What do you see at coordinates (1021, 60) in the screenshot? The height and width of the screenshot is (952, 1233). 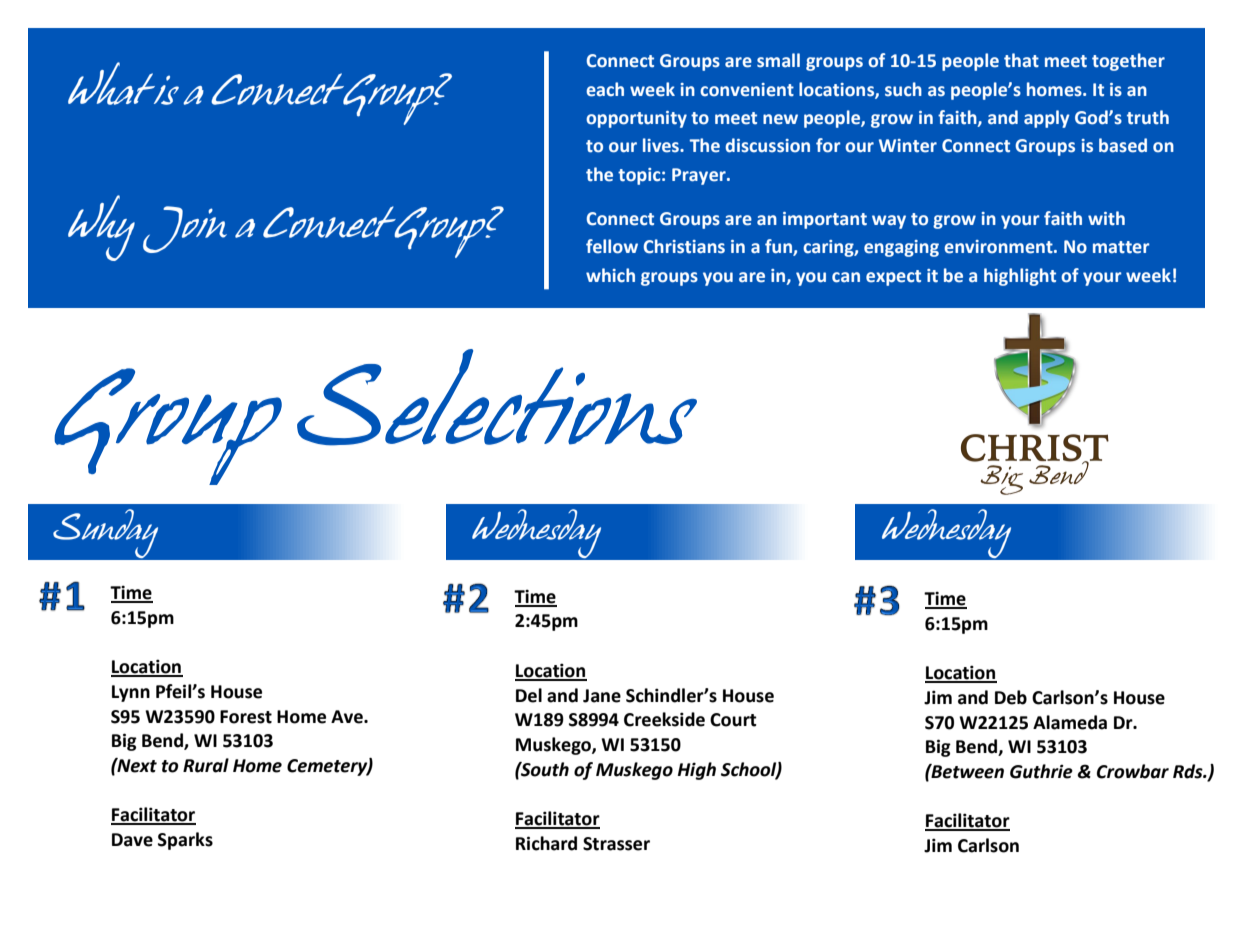 I see `that` at bounding box center [1021, 60].
